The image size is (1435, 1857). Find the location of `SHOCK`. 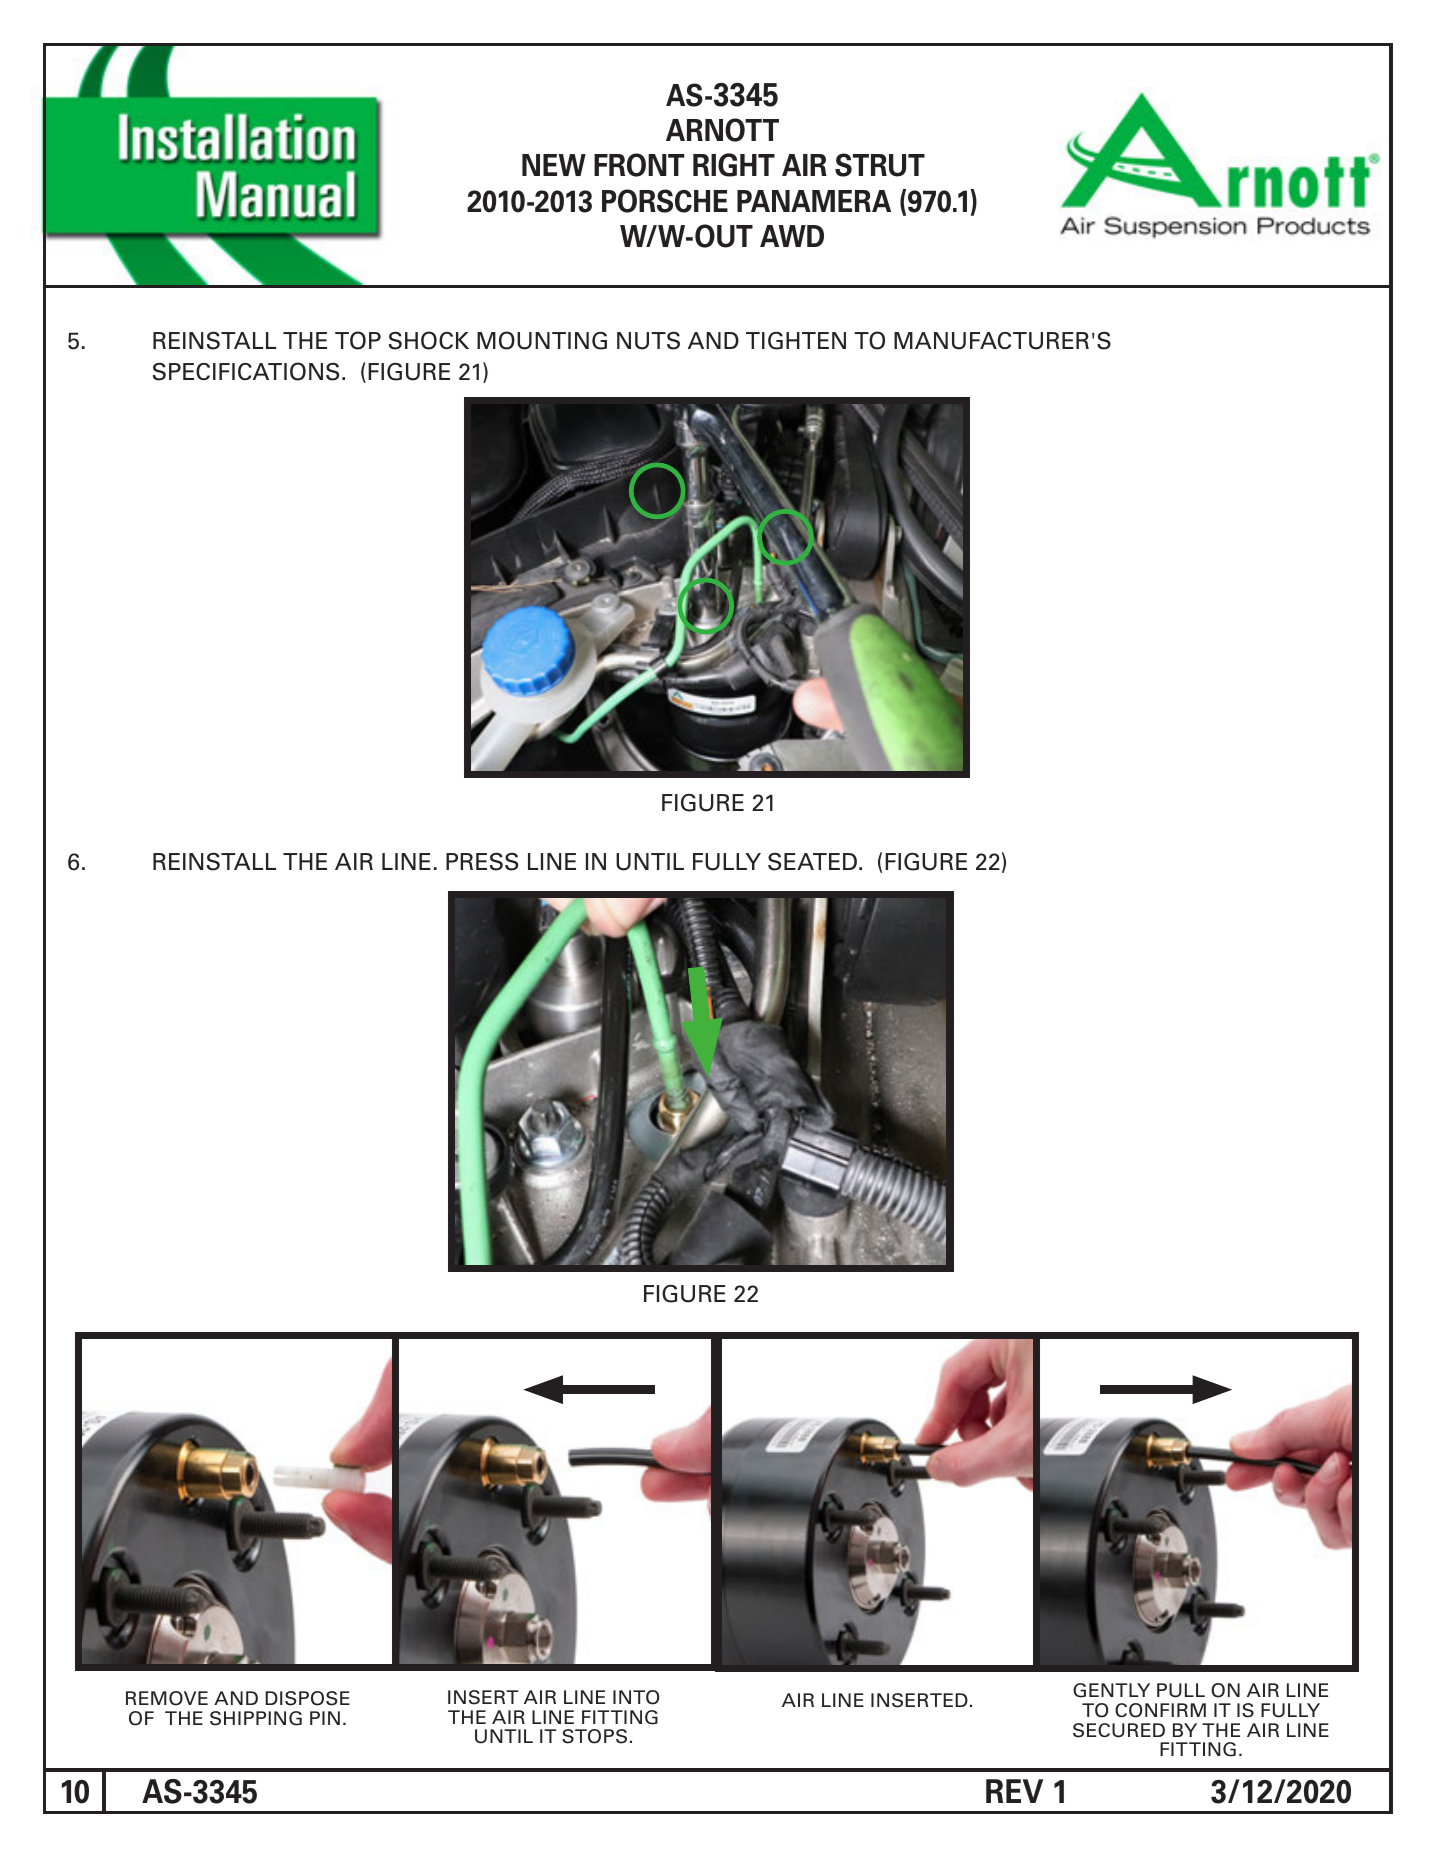

SHOCK is located at coordinates (429, 340).
